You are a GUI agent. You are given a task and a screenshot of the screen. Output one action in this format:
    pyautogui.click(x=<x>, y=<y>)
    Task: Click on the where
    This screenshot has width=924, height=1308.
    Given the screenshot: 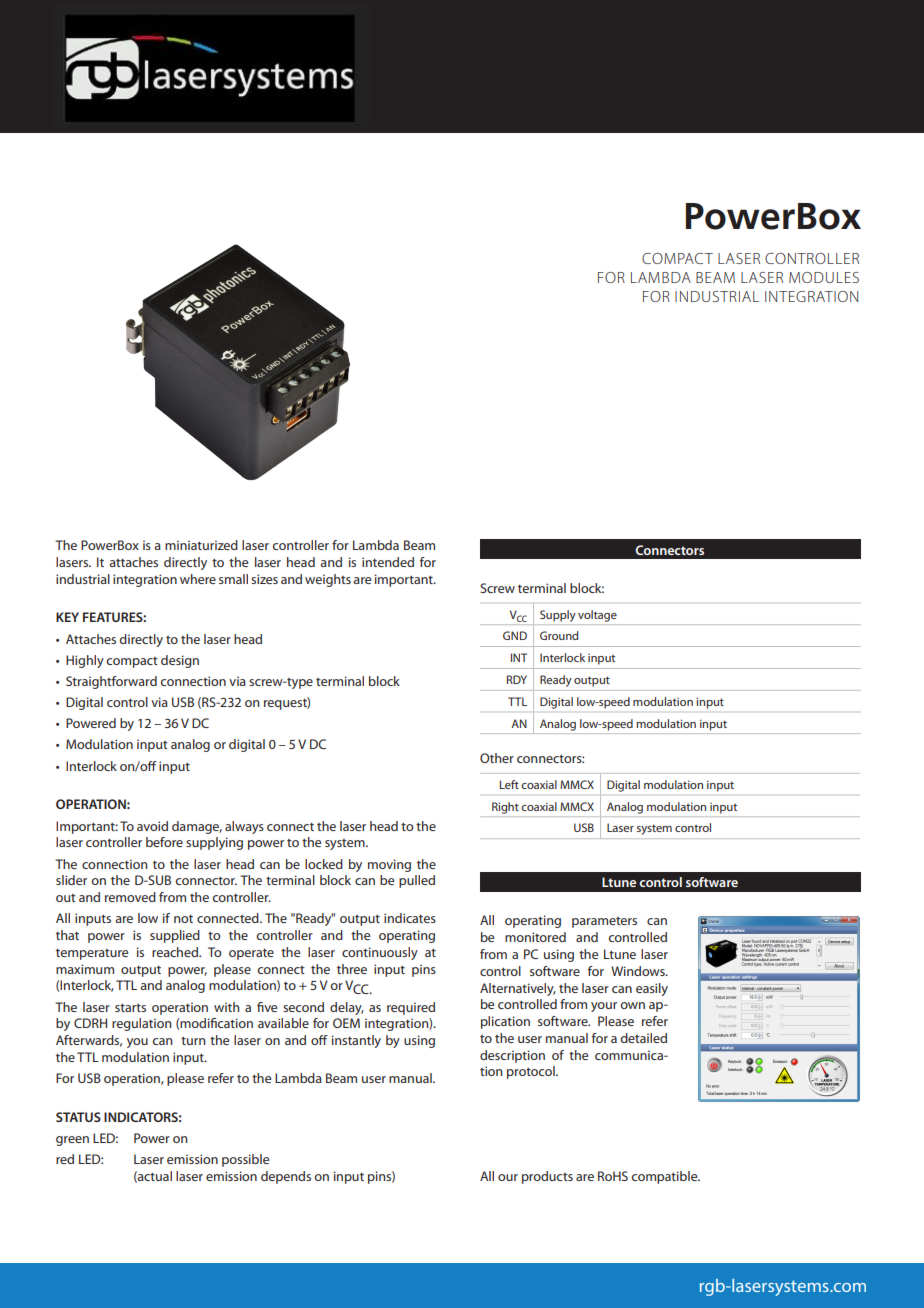 What is the action you would take?
    pyautogui.click(x=198, y=579)
